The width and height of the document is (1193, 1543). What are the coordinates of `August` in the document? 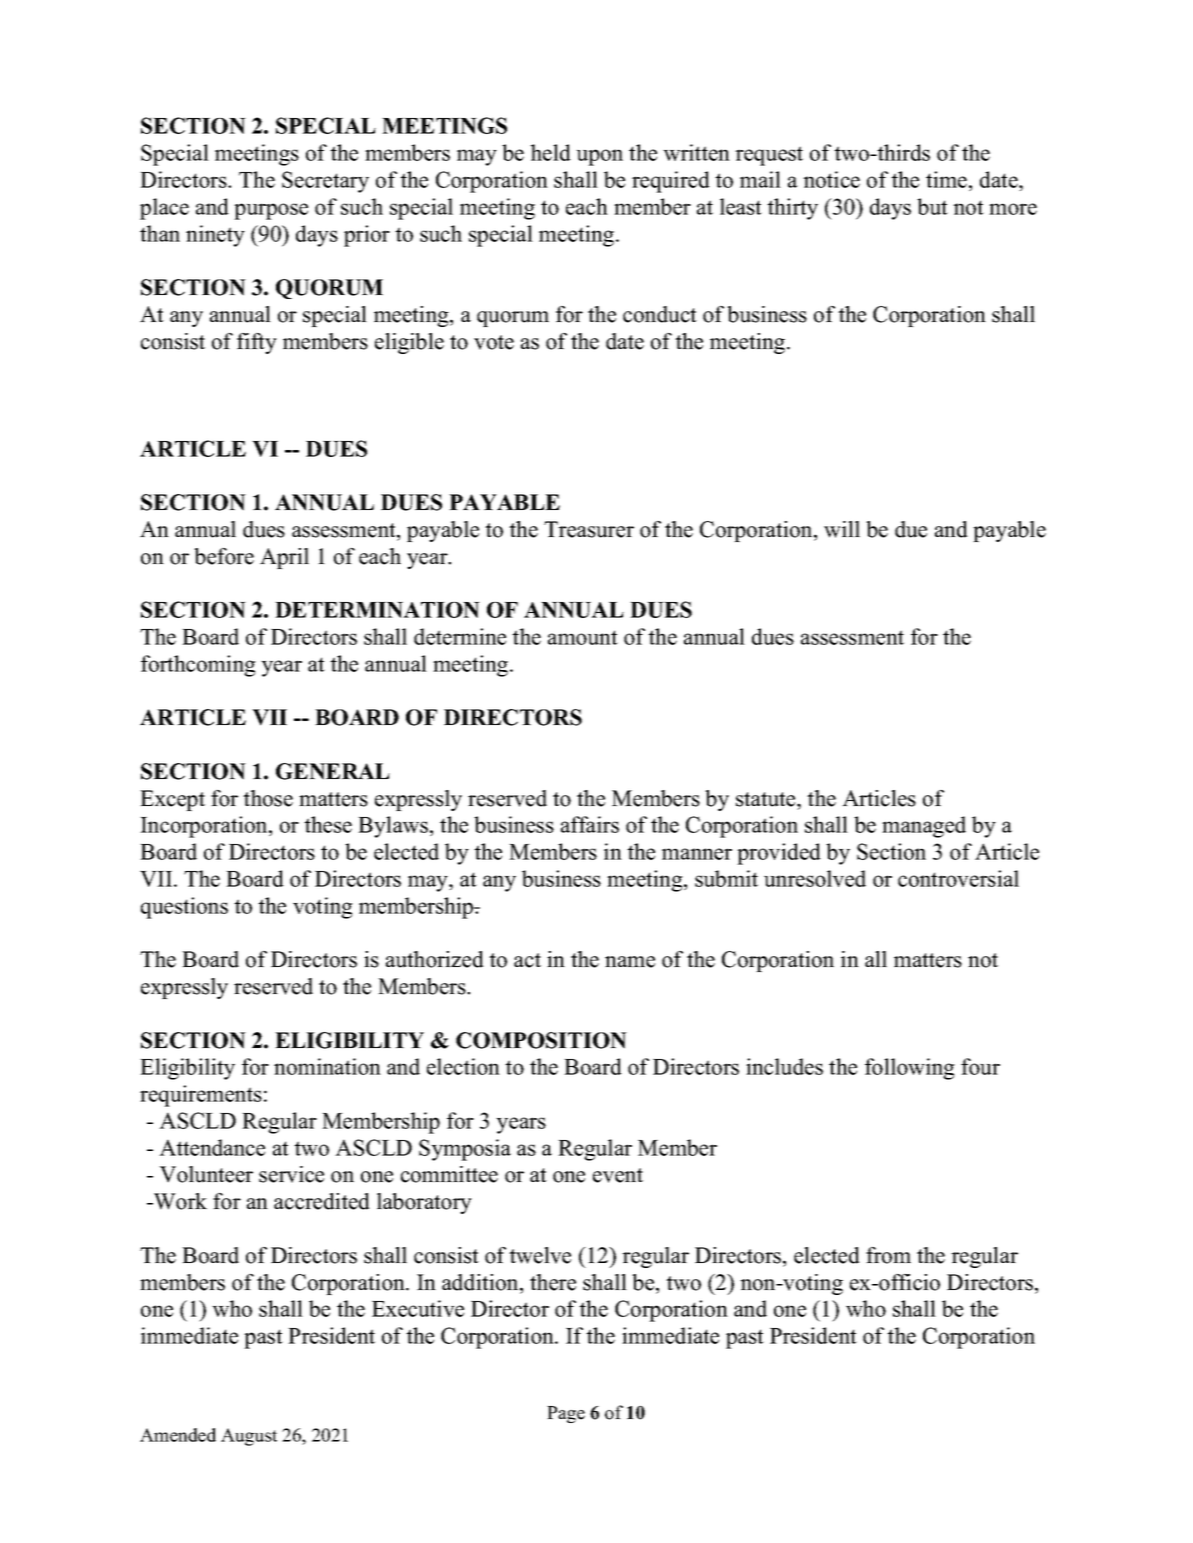 It's located at (249, 1437).
